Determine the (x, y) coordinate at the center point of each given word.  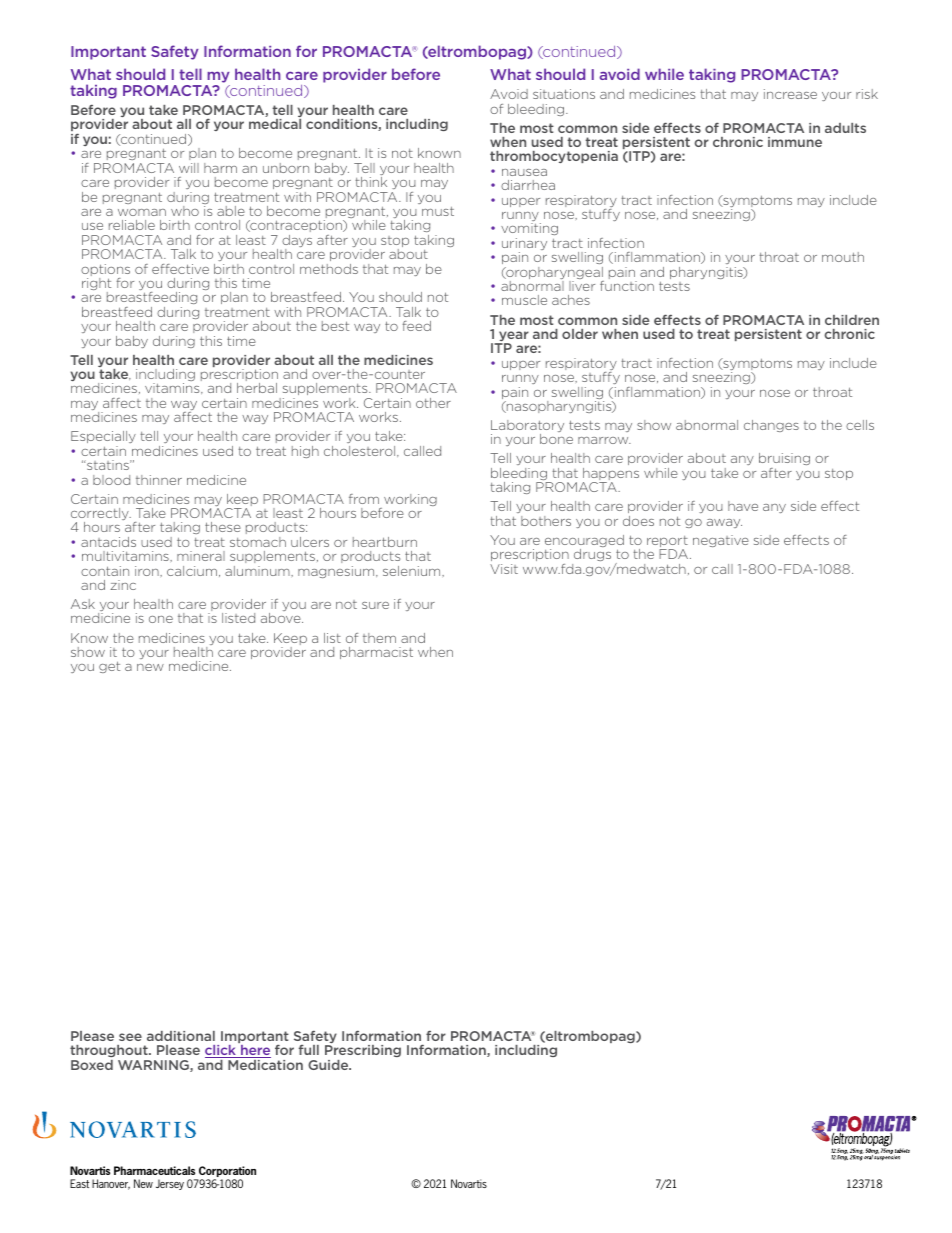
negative (721, 541)
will (189, 168)
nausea (524, 172)
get (109, 667)
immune (795, 142)
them (379, 638)
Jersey (170, 1184)
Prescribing (363, 1053)
